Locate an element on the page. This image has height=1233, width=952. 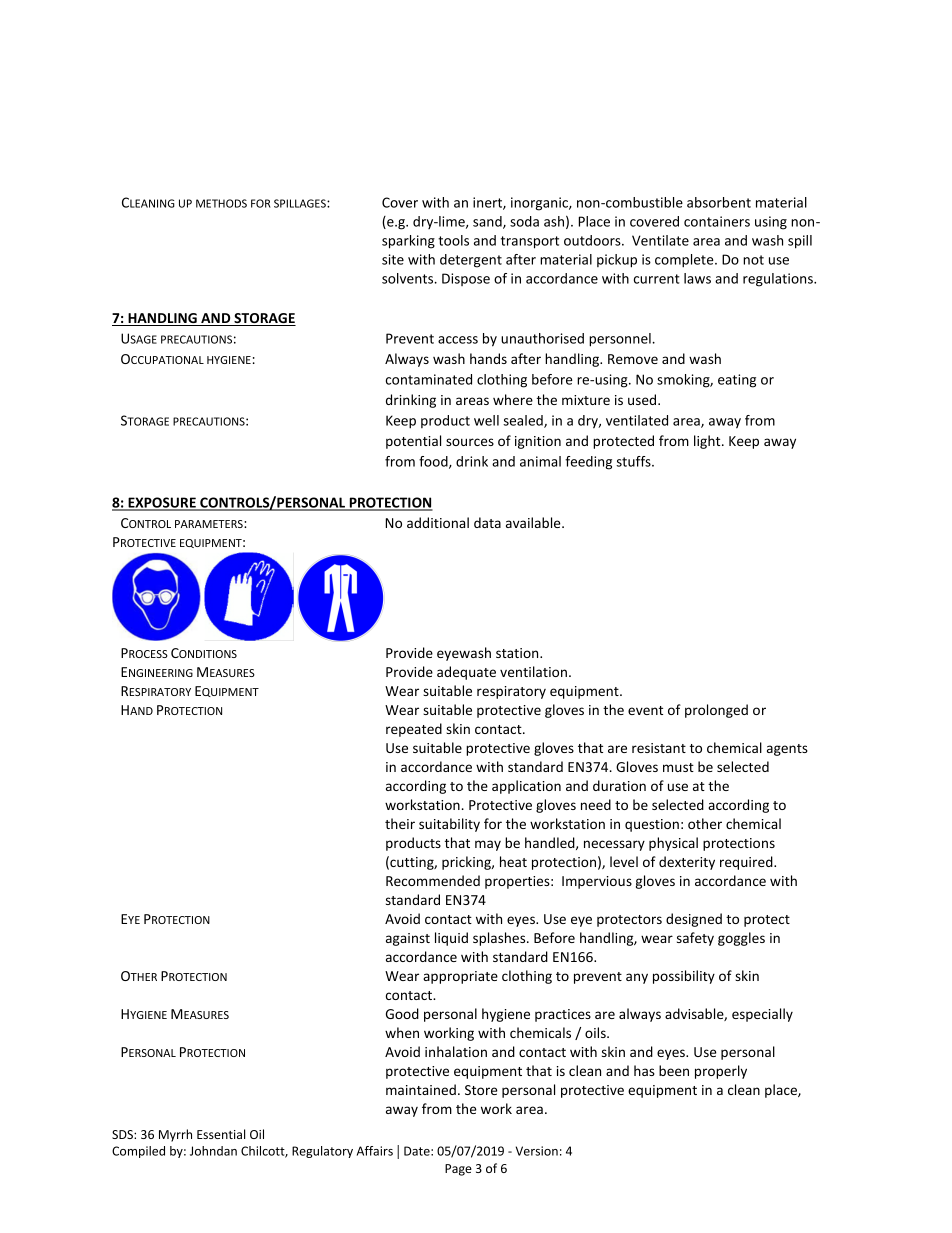
appropriate is located at coordinates (460, 977).
